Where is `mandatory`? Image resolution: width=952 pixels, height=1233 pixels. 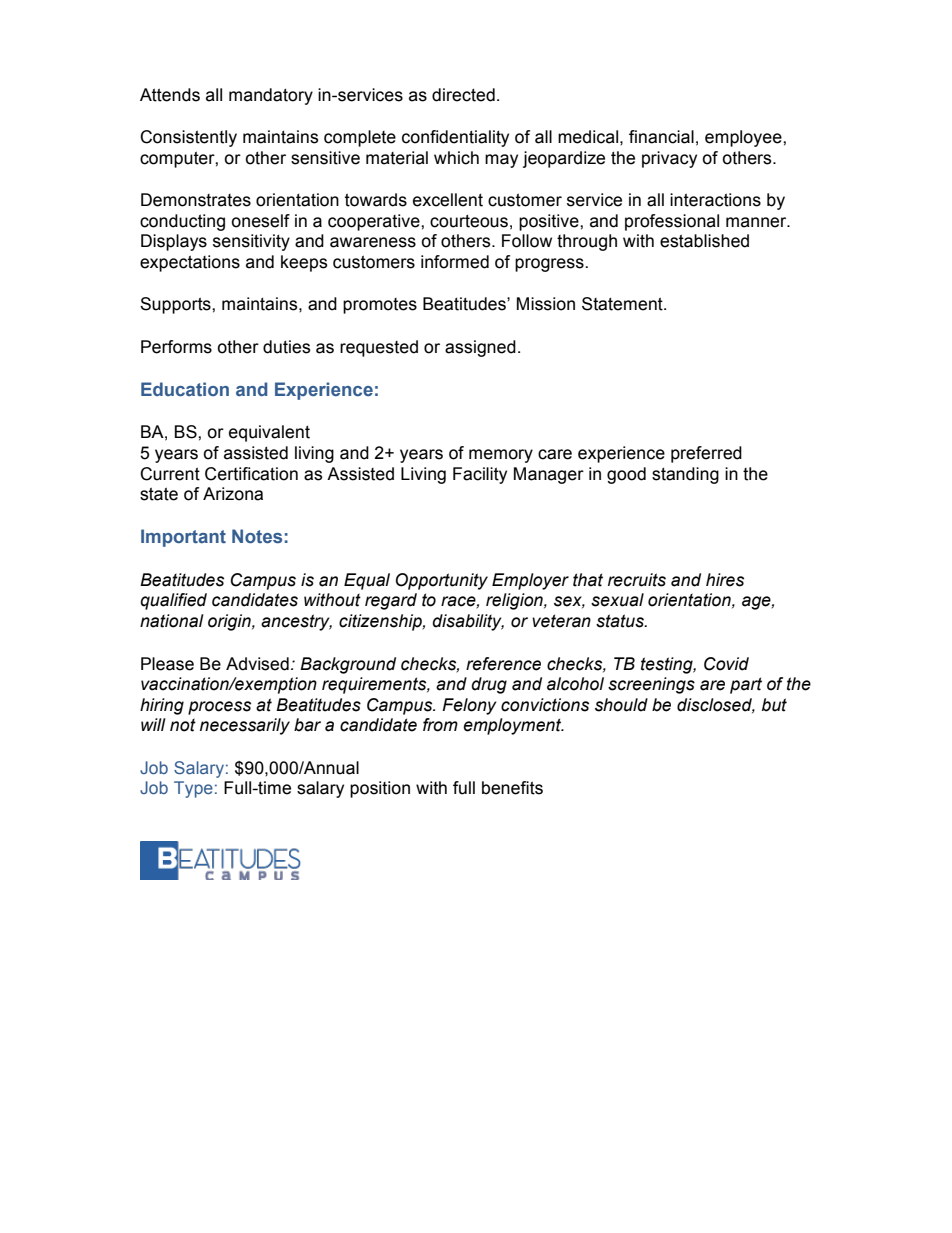 mandatory is located at coordinates (271, 96).
